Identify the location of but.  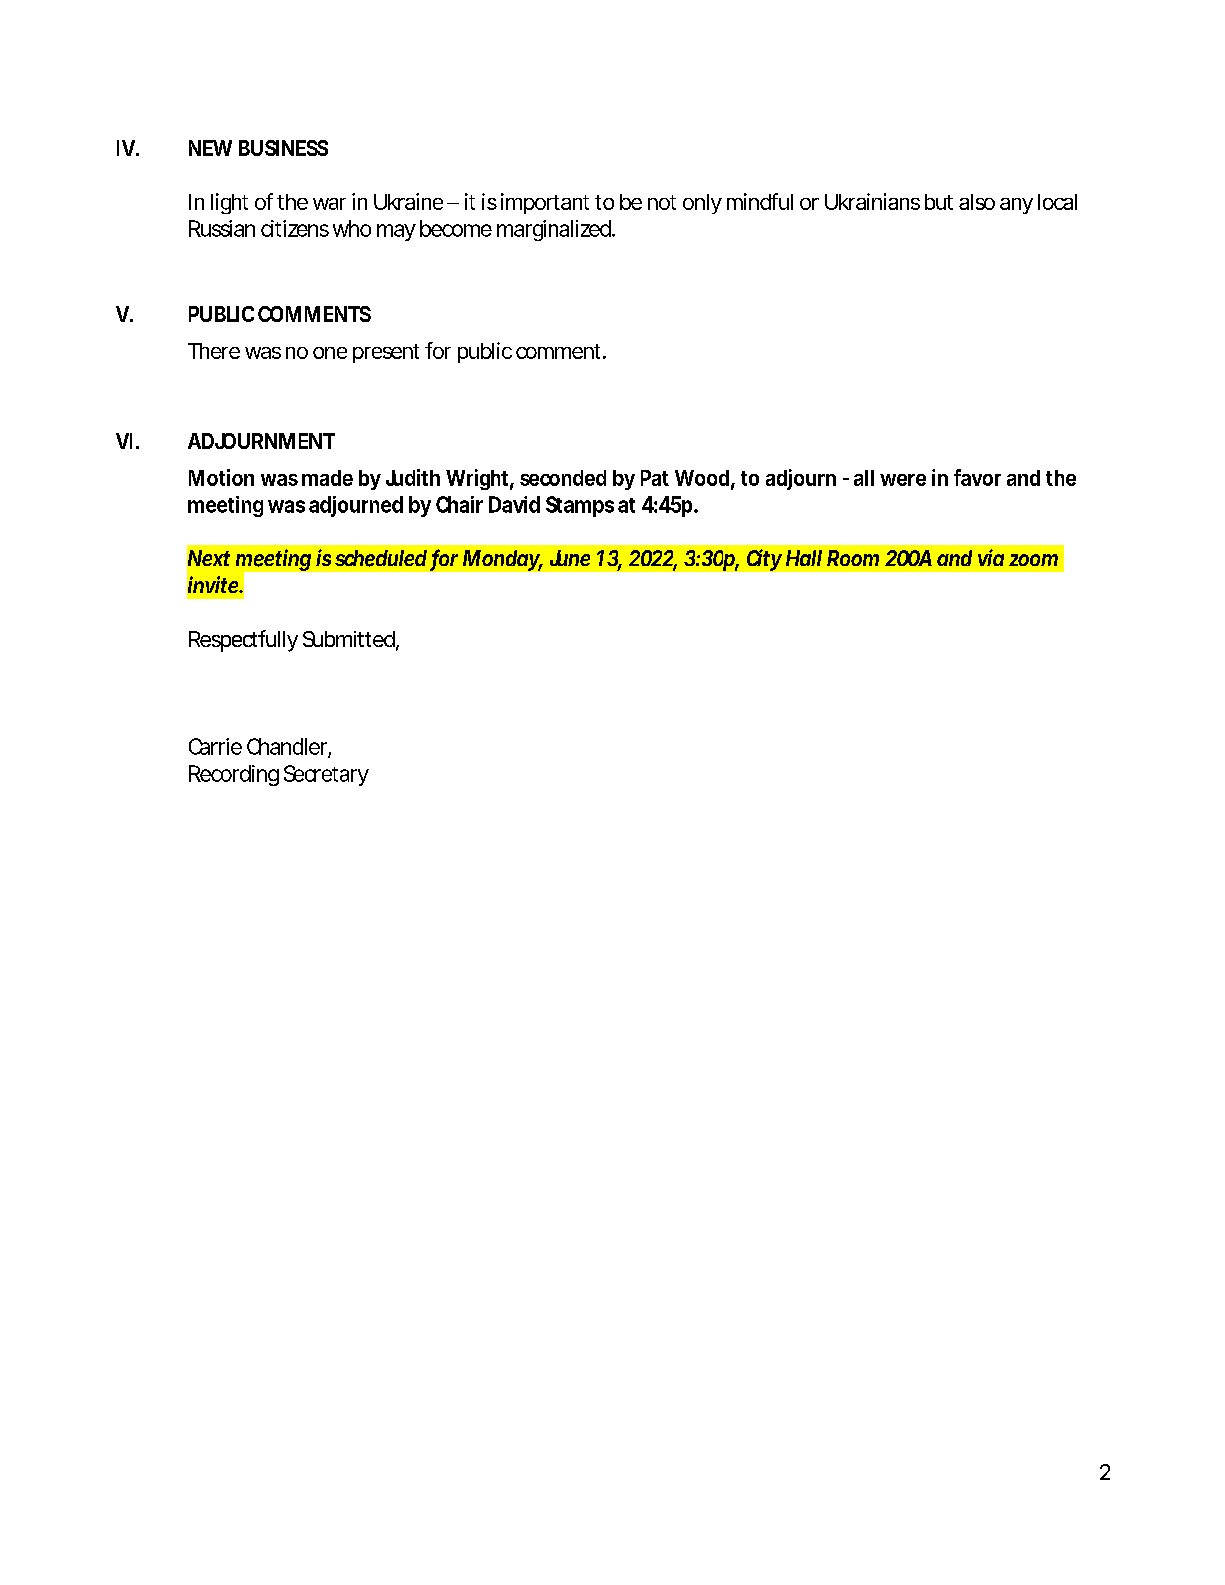
(939, 202).
